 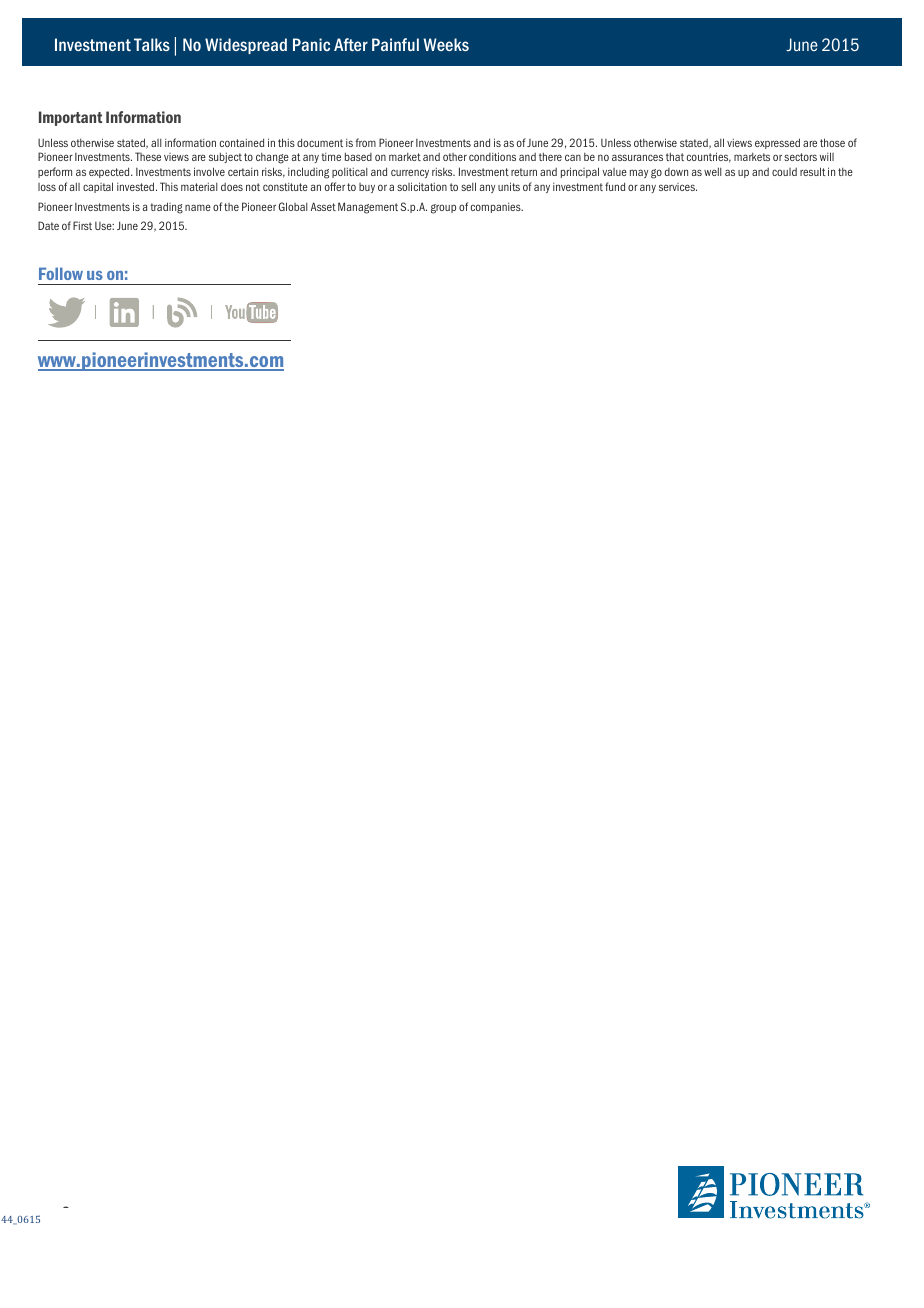 What do you see at coordinates (70, 118) in the page?
I see `Important` at bounding box center [70, 118].
